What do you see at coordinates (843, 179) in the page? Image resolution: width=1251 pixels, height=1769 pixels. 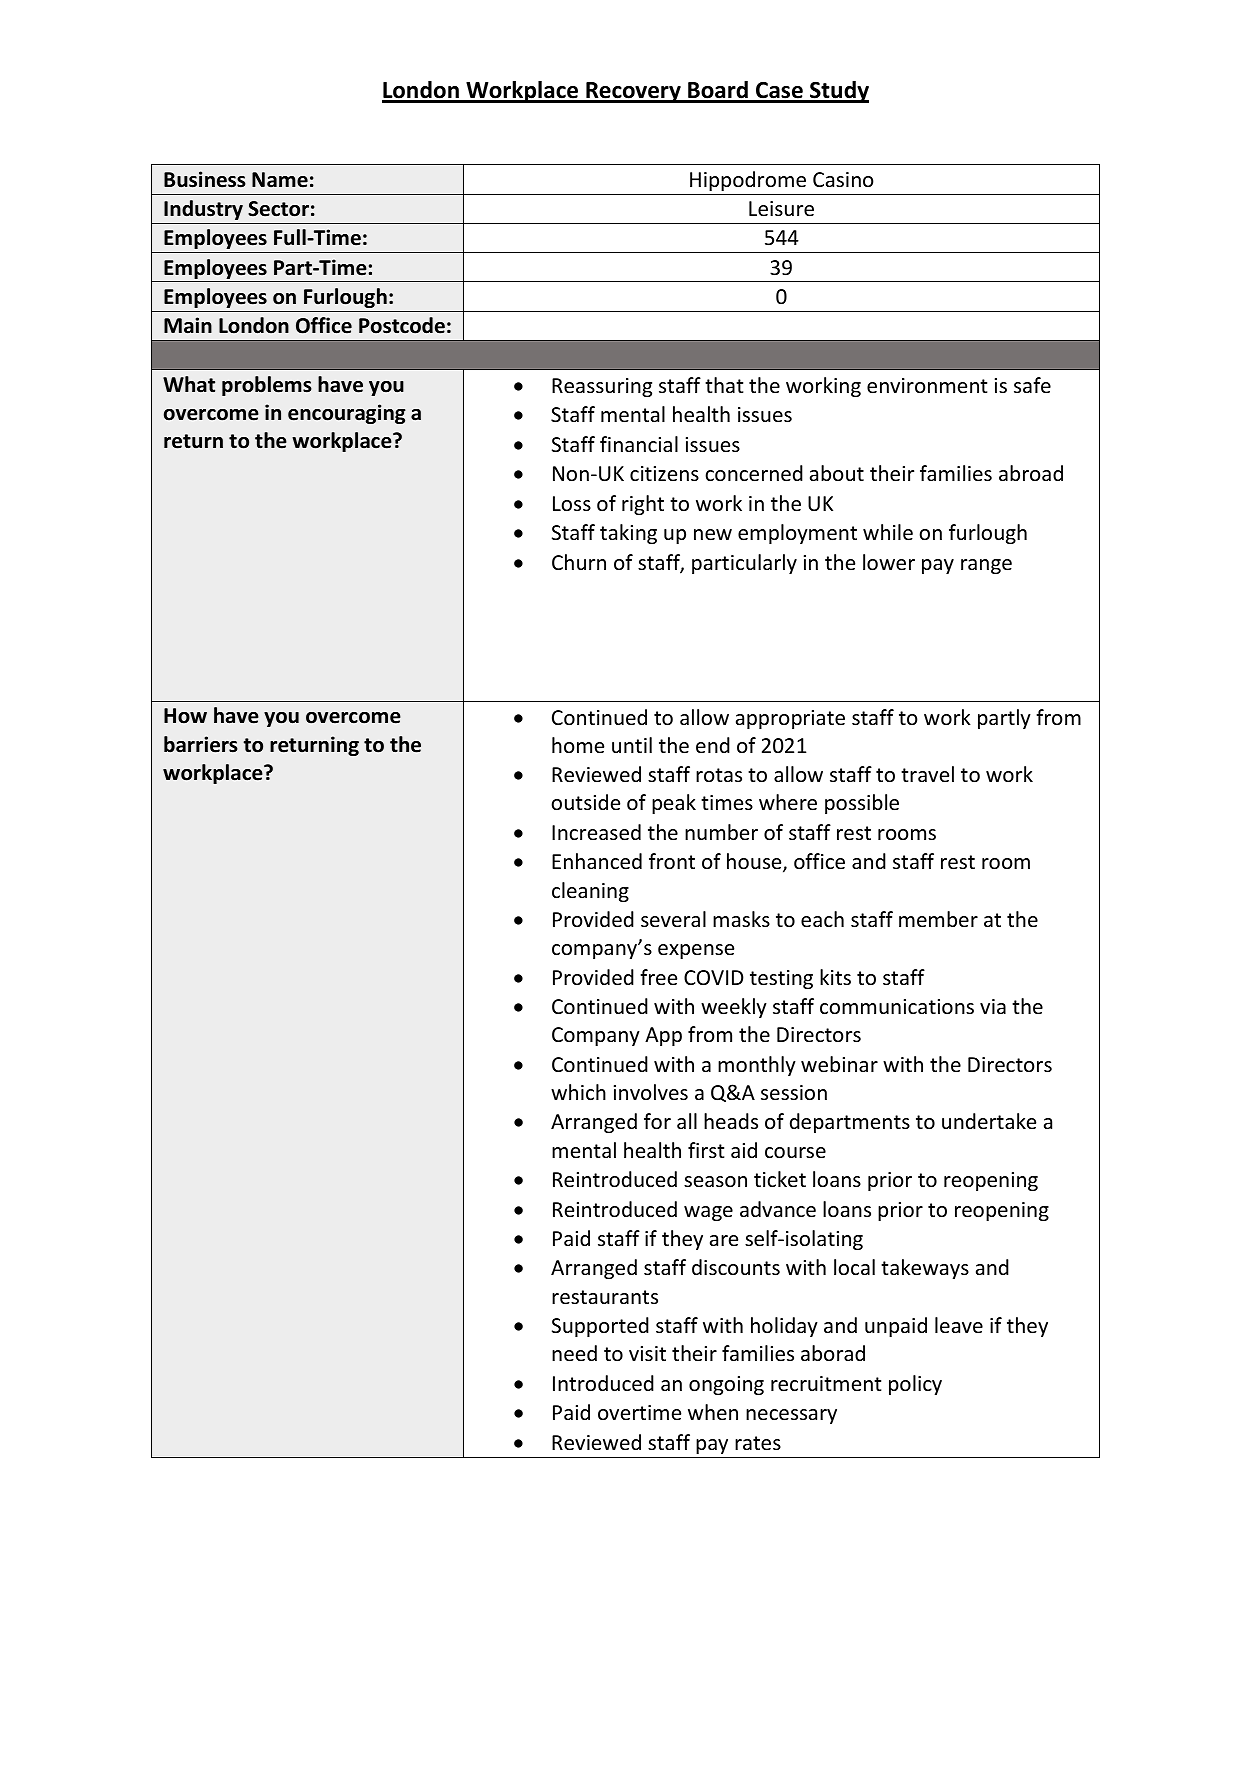 I see `Casino` at bounding box center [843, 179].
